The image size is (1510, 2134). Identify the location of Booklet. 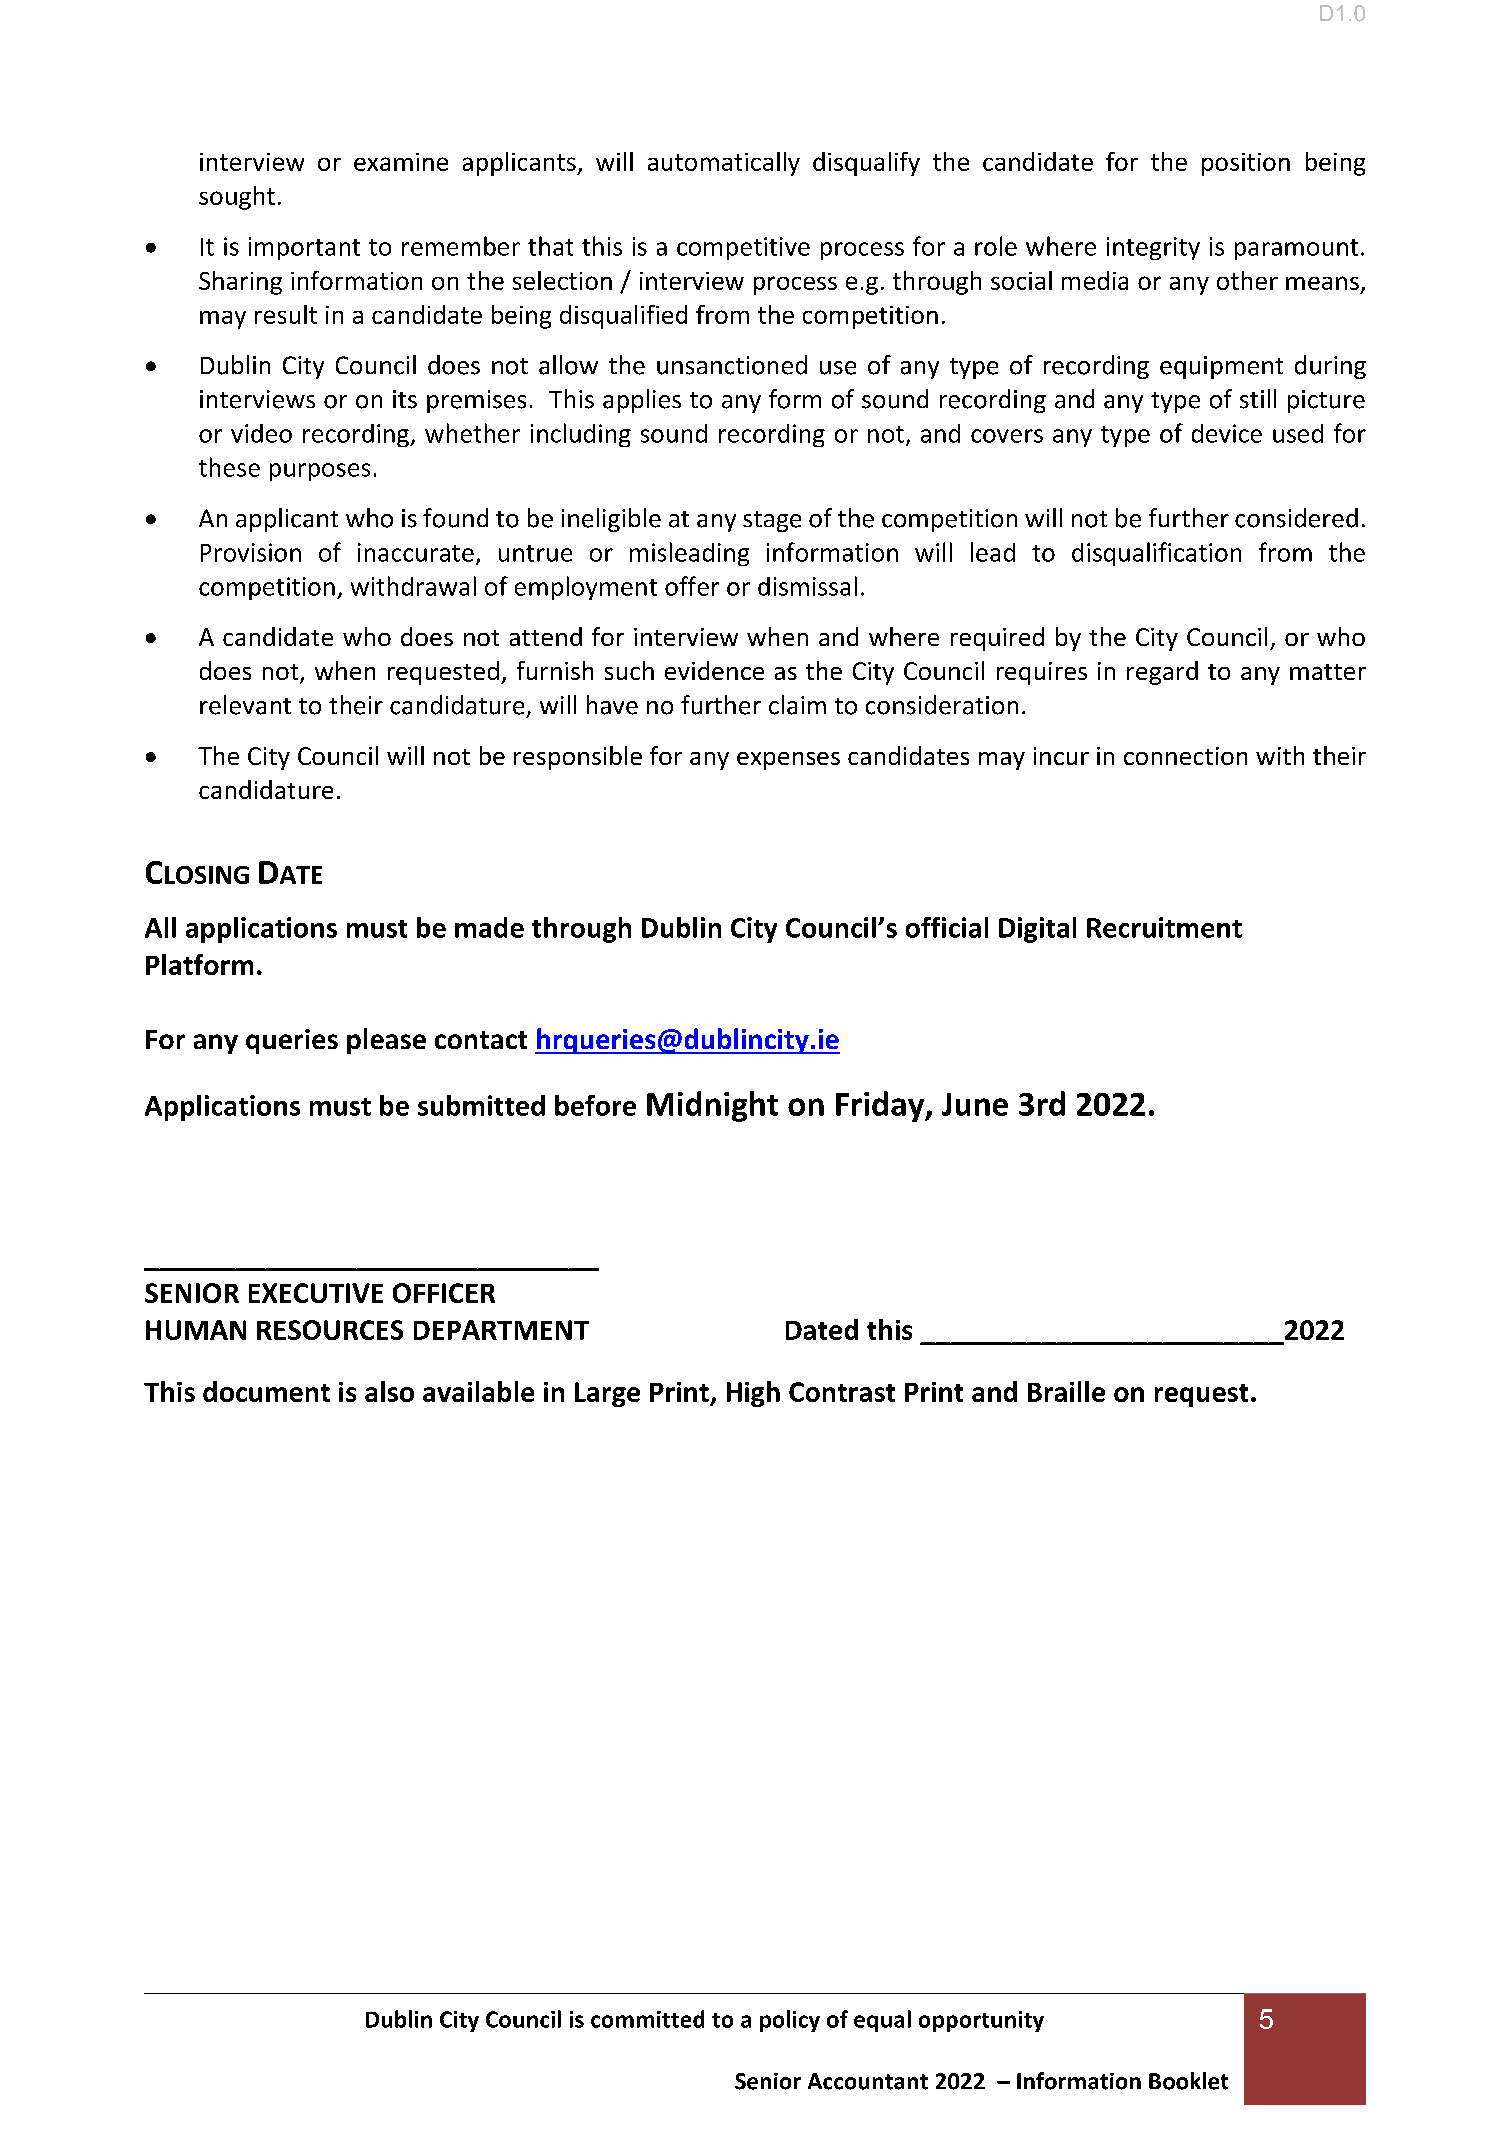
(1188, 2081).
